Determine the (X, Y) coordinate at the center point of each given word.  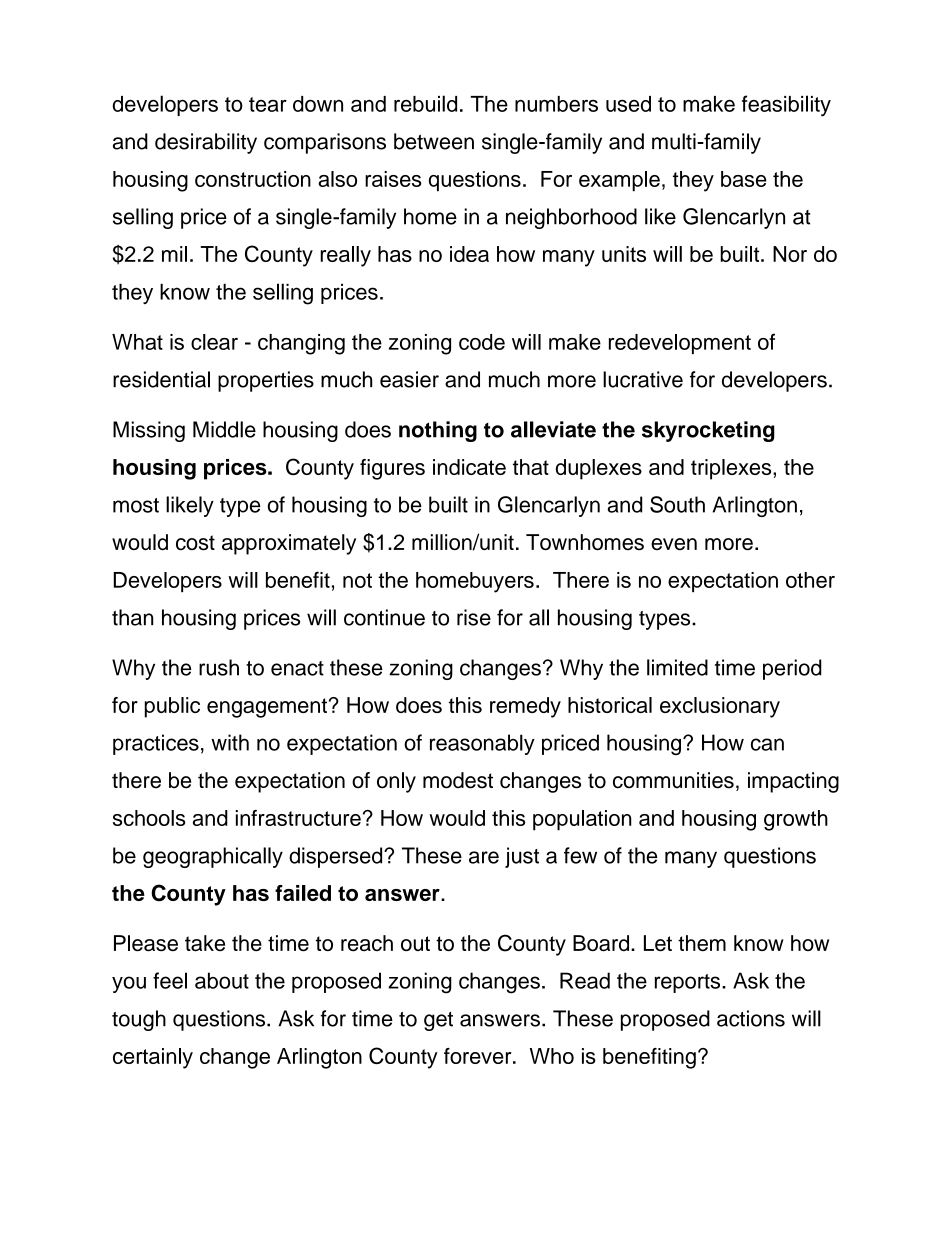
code (482, 342)
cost (195, 543)
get (438, 1021)
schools (149, 818)
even (674, 544)
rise (474, 617)
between (434, 141)
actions (751, 1018)
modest (458, 780)
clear (214, 342)
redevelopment (680, 344)
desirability (206, 143)
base (744, 179)
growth (796, 820)
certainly (153, 1058)
